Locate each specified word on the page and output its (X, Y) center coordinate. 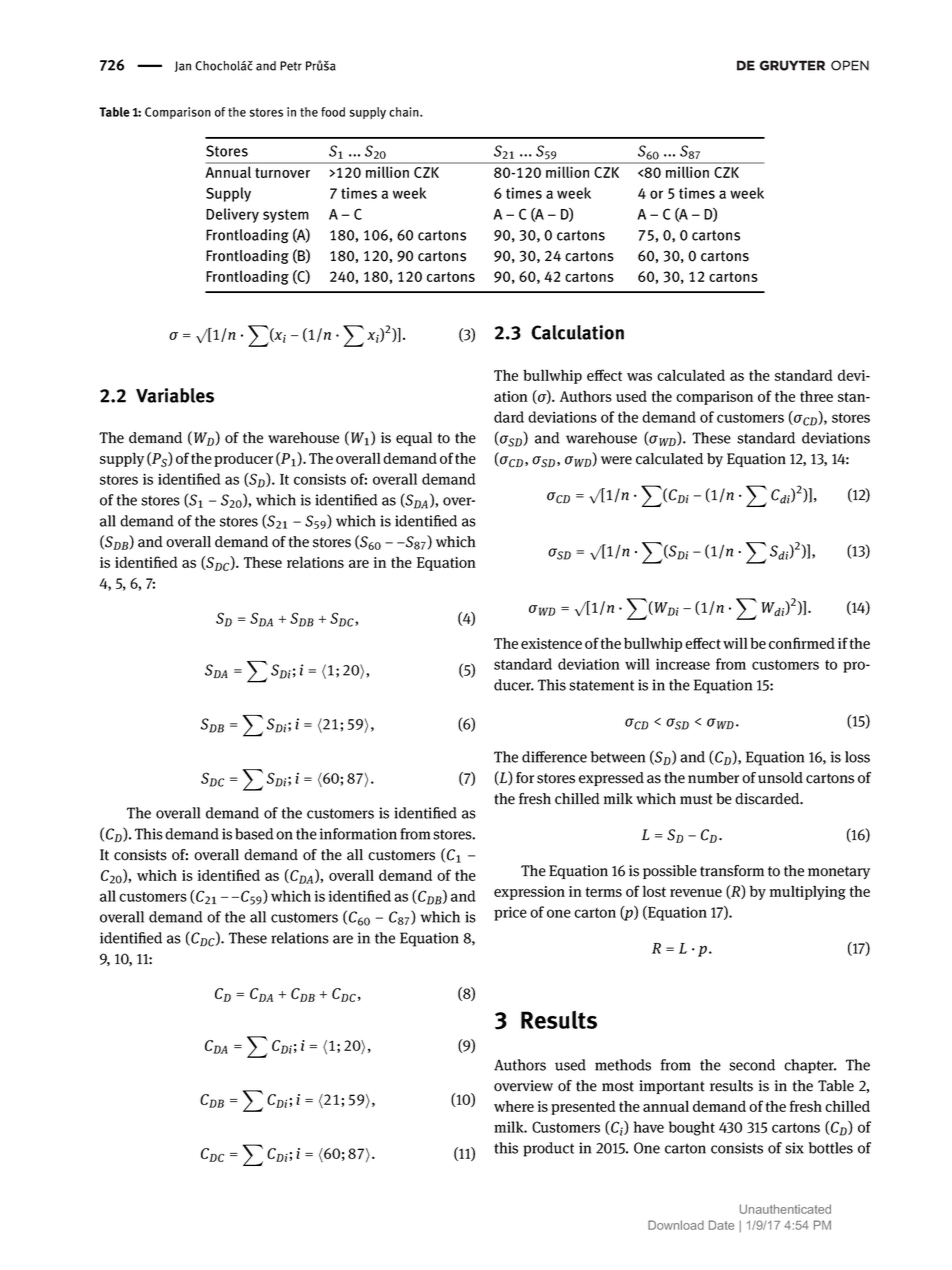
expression (529, 893)
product (548, 1149)
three (816, 396)
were (616, 460)
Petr (291, 66)
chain (405, 112)
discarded (768, 799)
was (639, 377)
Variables (175, 395)
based (254, 834)
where (514, 1106)
